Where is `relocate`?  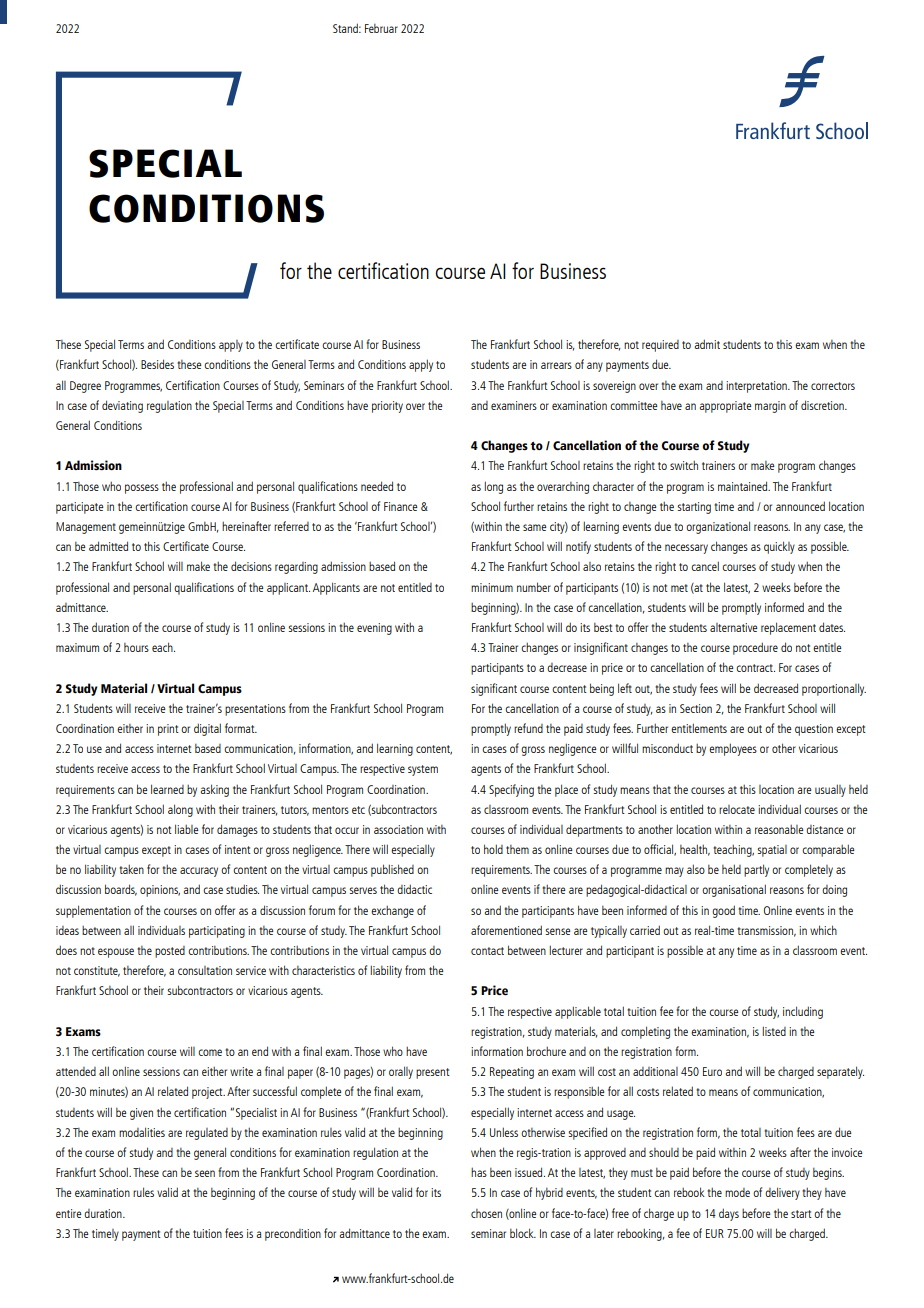 relocate is located at coordinates (737, 809).
